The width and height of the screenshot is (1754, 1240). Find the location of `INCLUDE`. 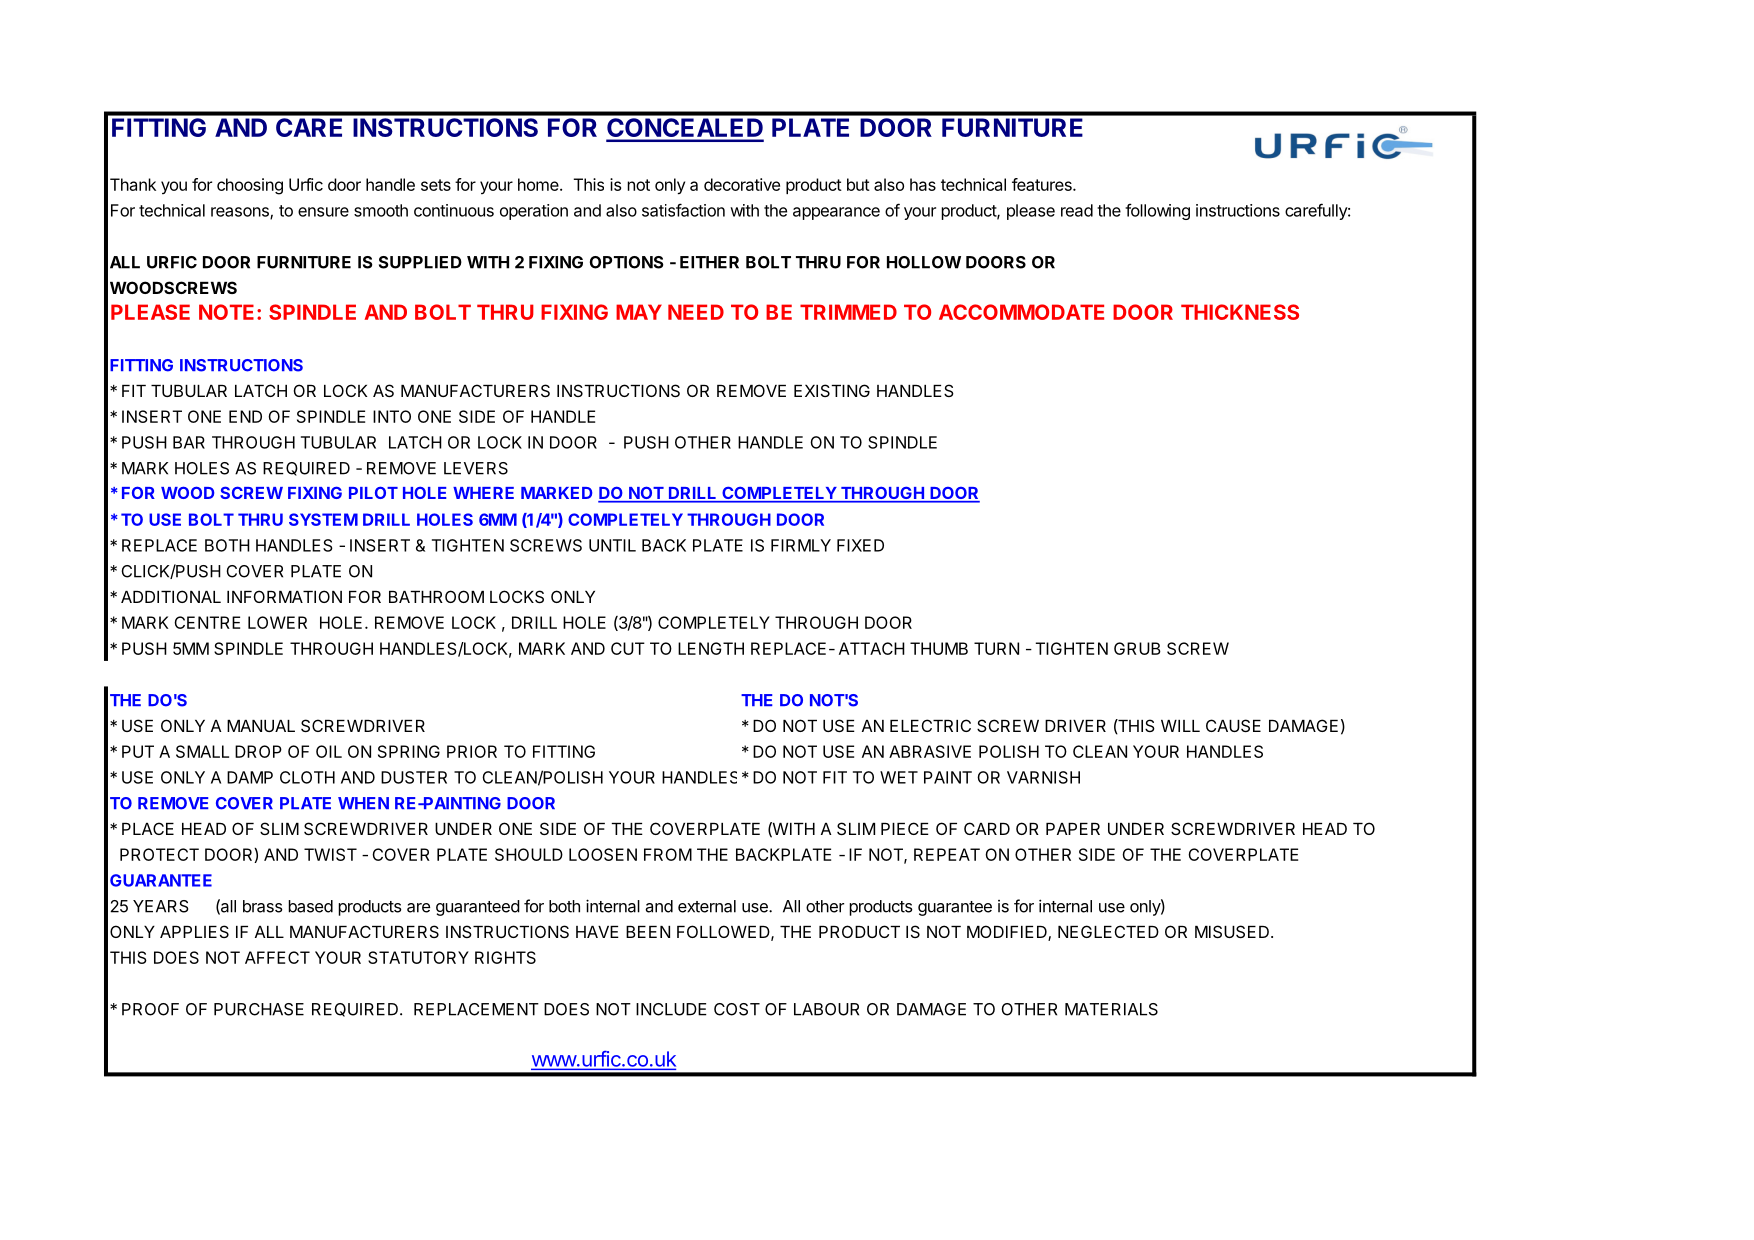

INCLUDE is located at coordinates (671, 1009).
